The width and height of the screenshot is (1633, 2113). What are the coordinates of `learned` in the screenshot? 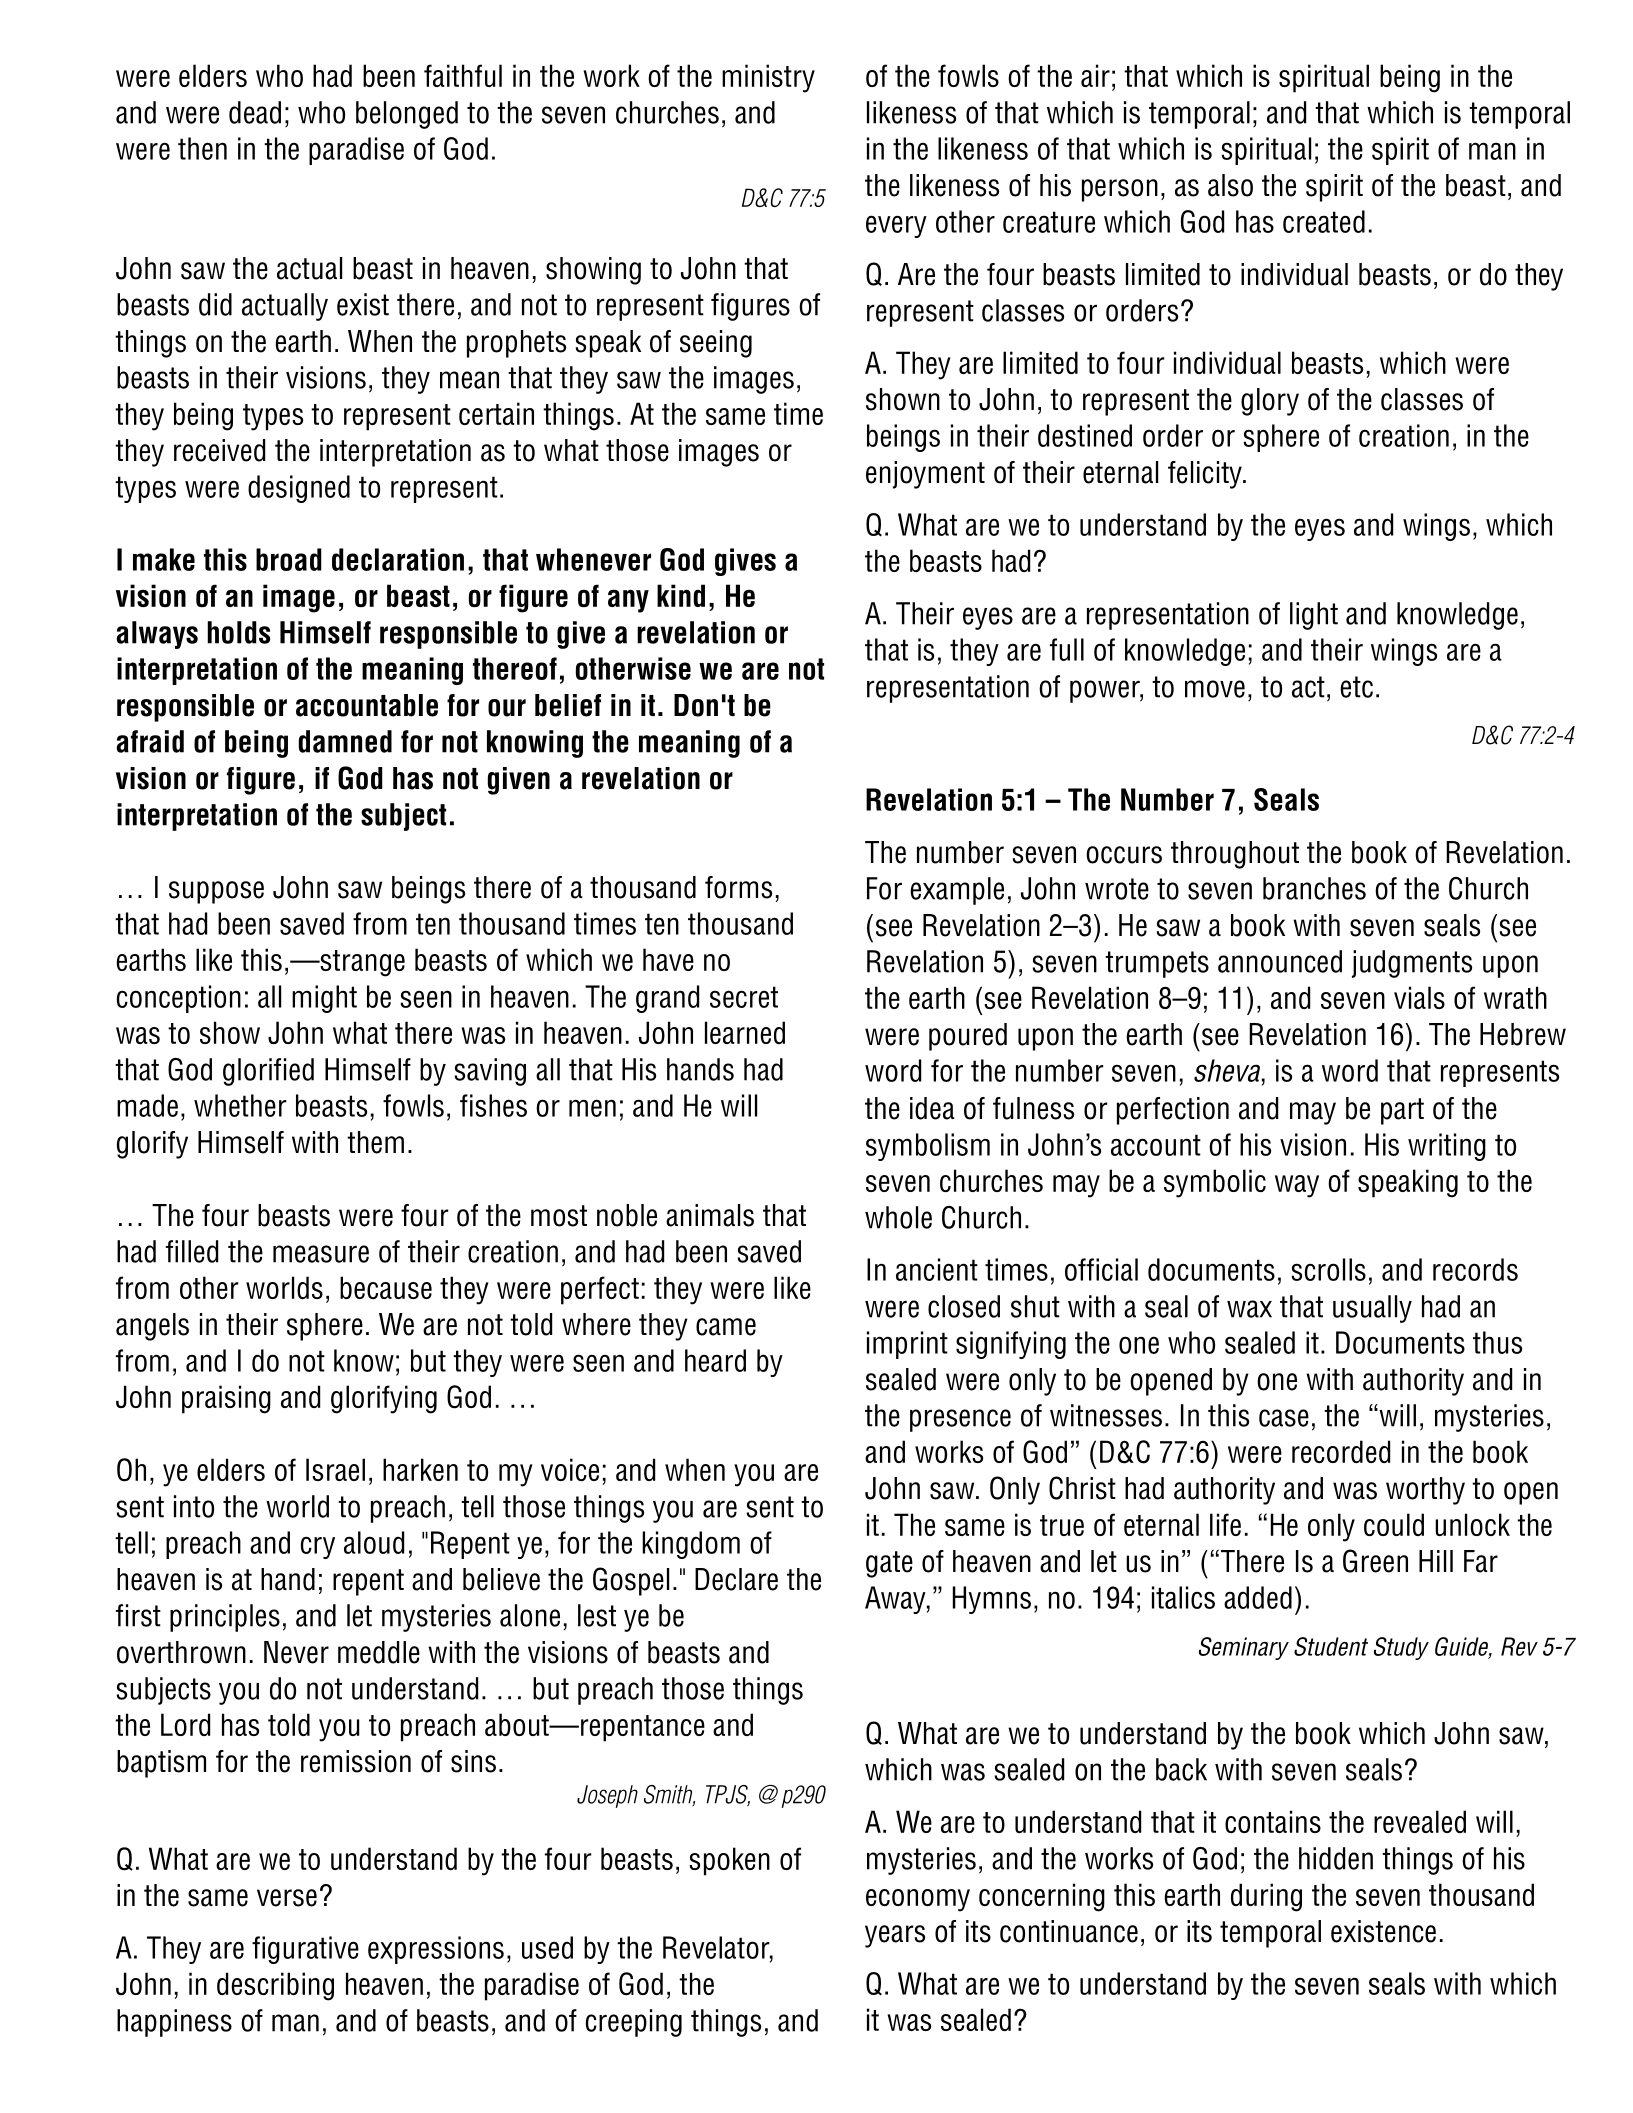 It's located at (745, 1032).
